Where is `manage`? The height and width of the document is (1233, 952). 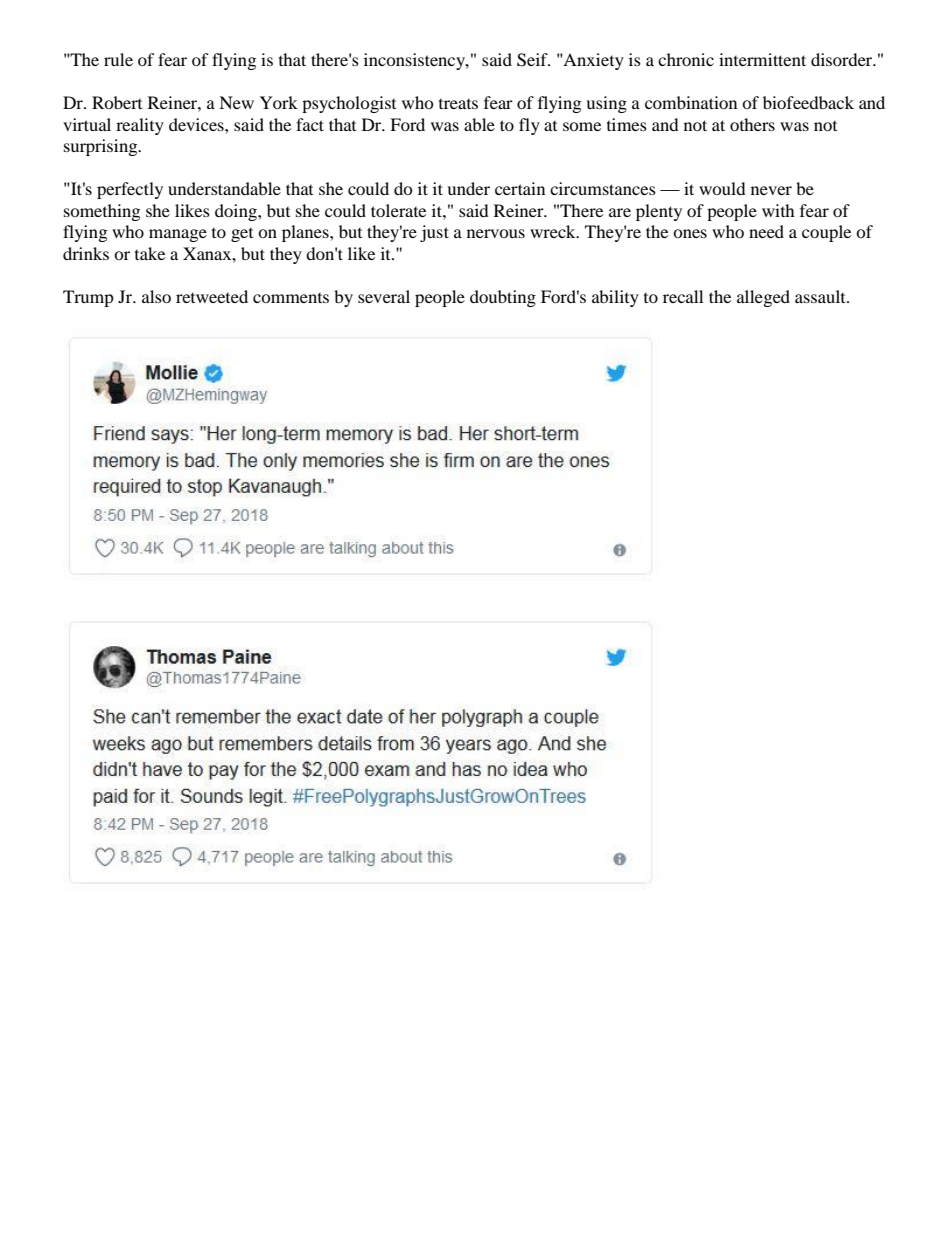 manage is located at coordinates (178, 235).
